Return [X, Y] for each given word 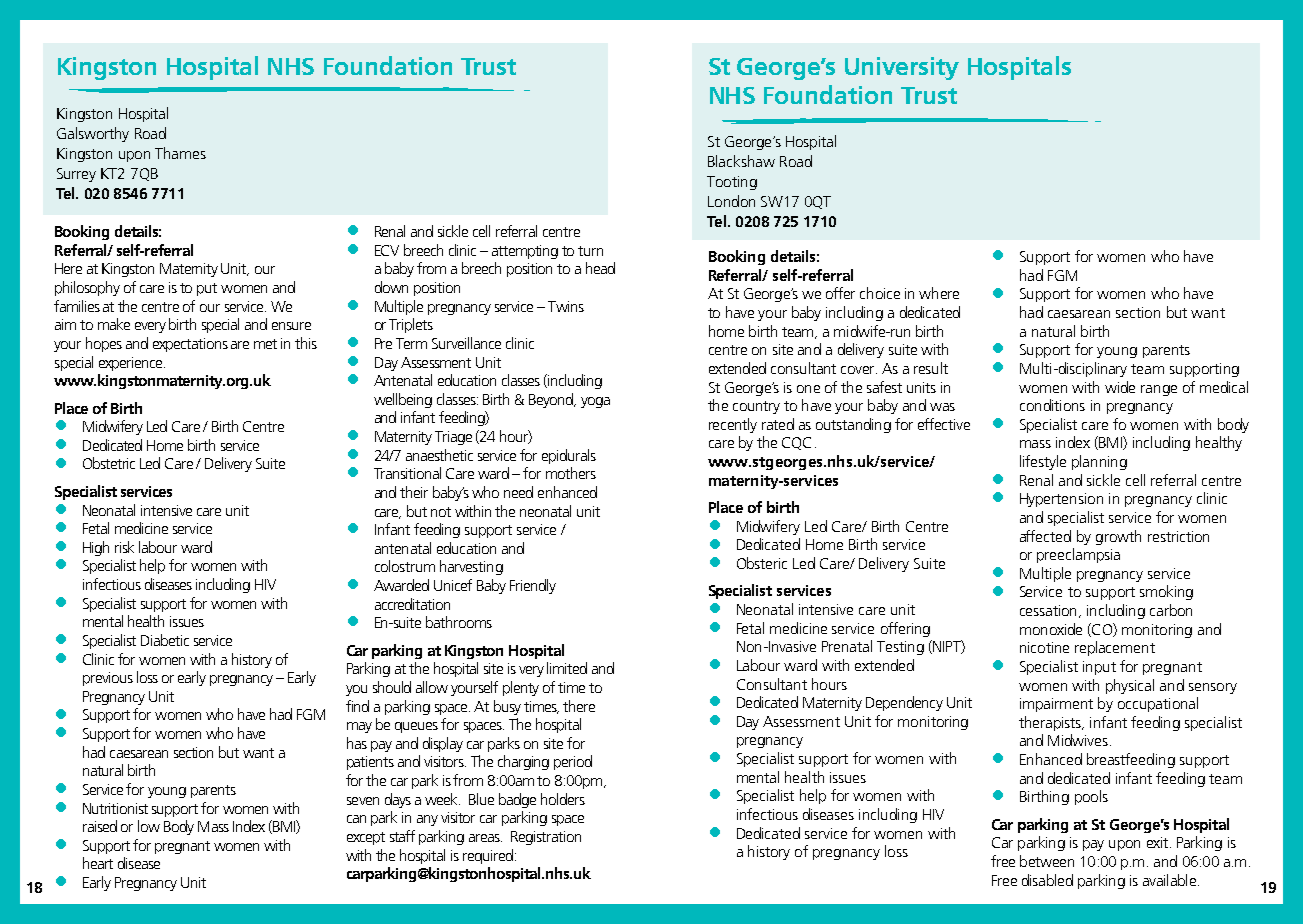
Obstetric [109, 463]
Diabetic [165, 640]
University [902, 68]
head [600, 268]
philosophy [87, 288]
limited [567, 668]
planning [1099, 462]
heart [98, 863]
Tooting [732, 183]
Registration [546, 838]
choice [880, 293]
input [1099, 668]
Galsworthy [93, 134]
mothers [571, 473]
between [1047, 861]
